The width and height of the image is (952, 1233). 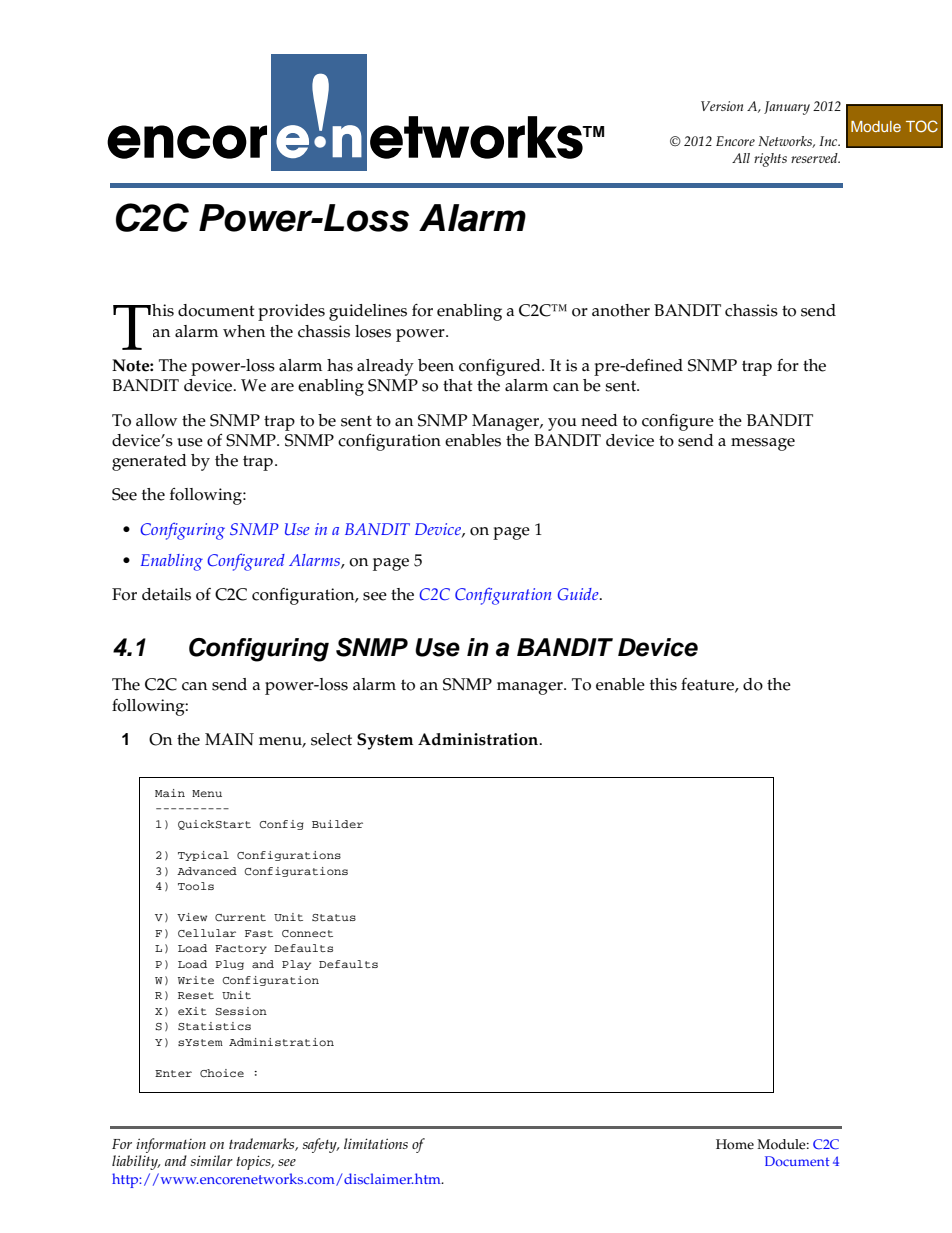 I want to click on another, so click(x=621, y=310).
